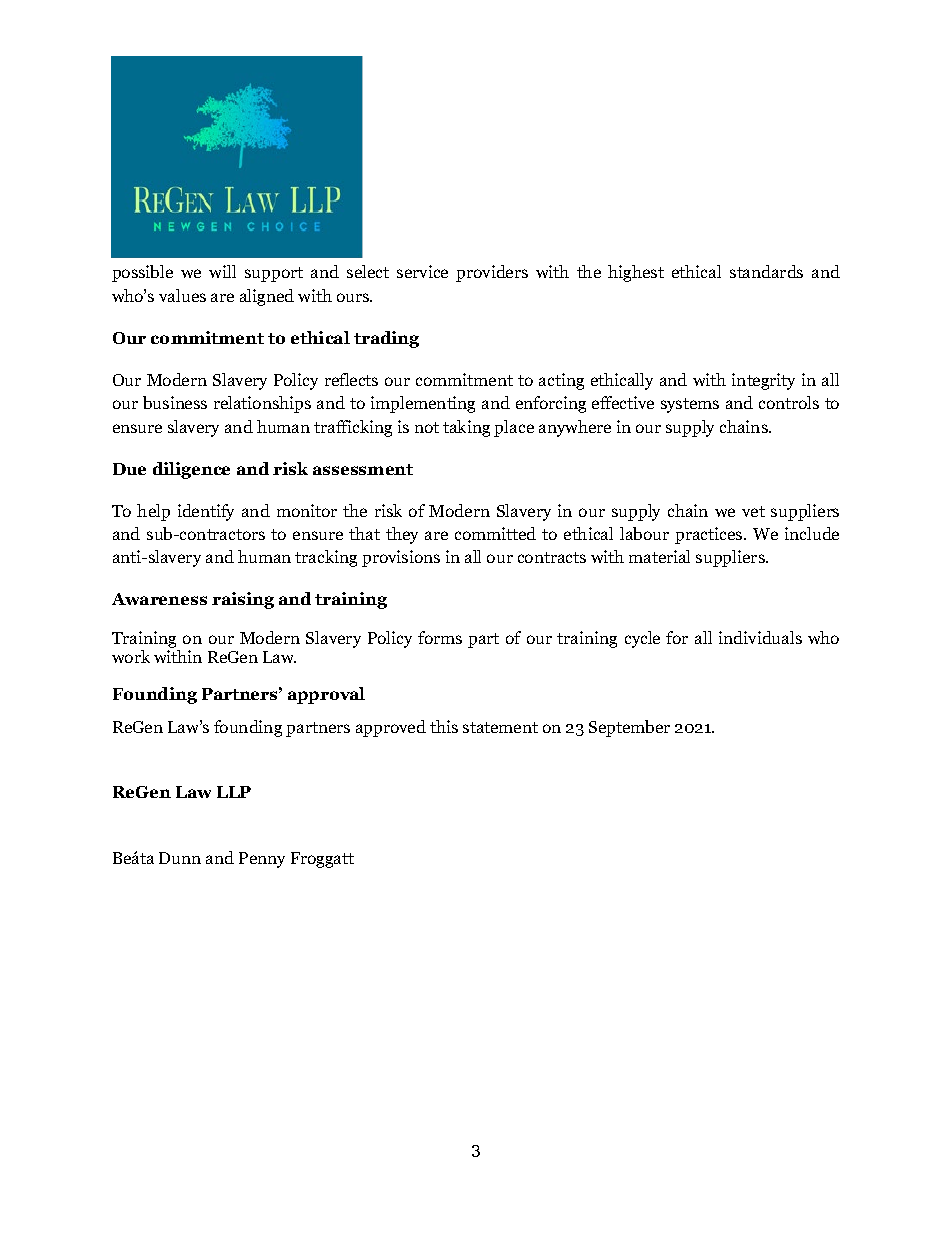 The height and width of the page is (1233, 952). Describe the element at coordinates (766, 271) in the page. I see `standards` at that location.
